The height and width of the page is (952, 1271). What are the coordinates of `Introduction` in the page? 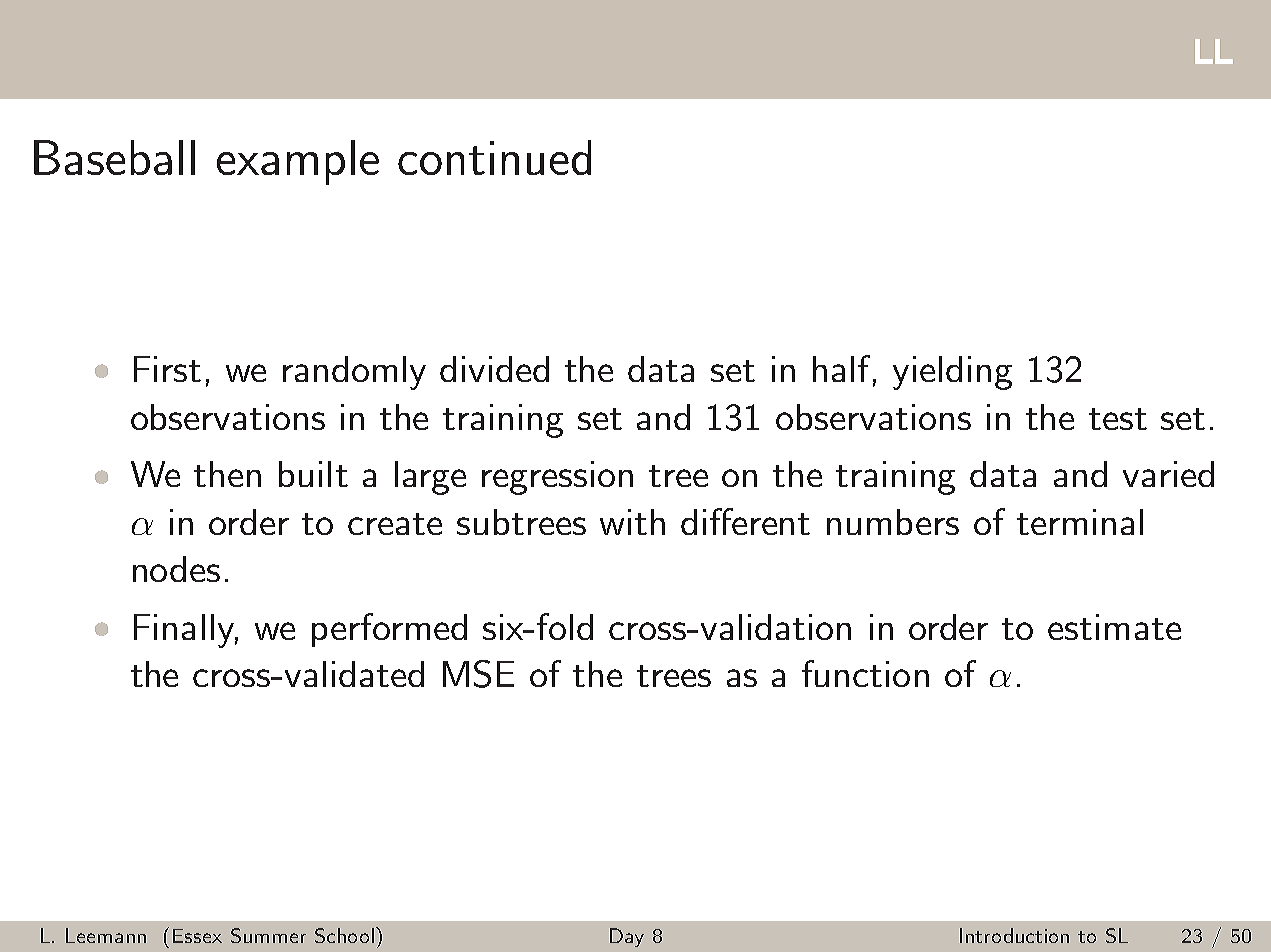 It's located at (1014, 935).
